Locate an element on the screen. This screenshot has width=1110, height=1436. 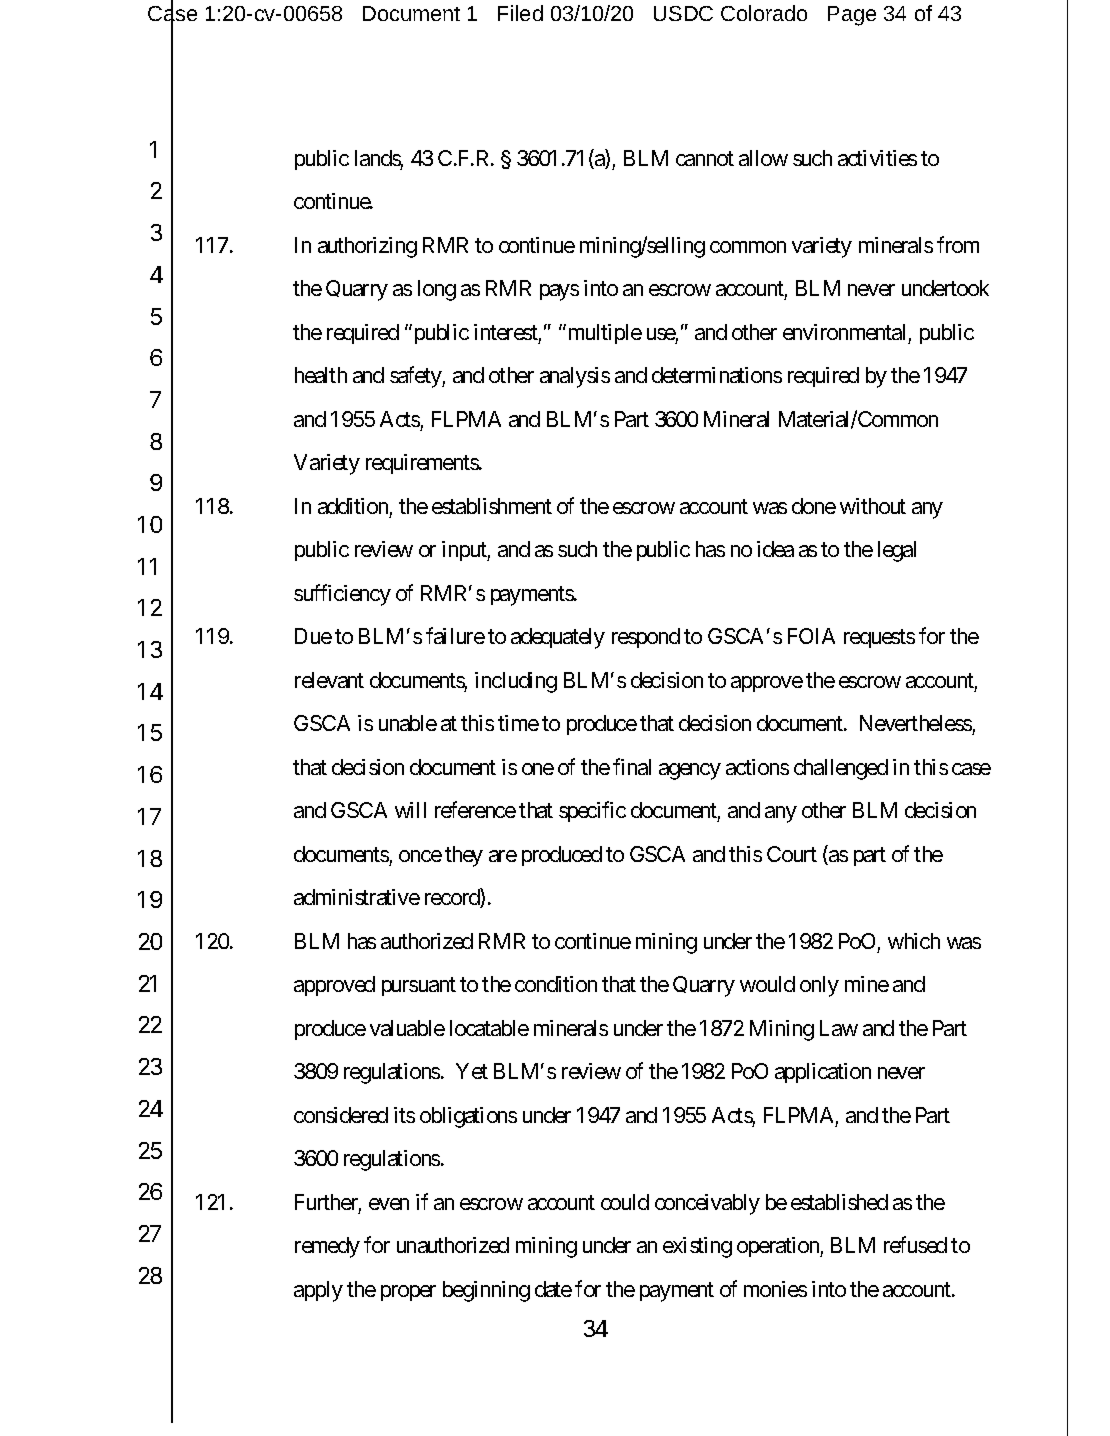
requirements is located at coordinates (423, 464).
